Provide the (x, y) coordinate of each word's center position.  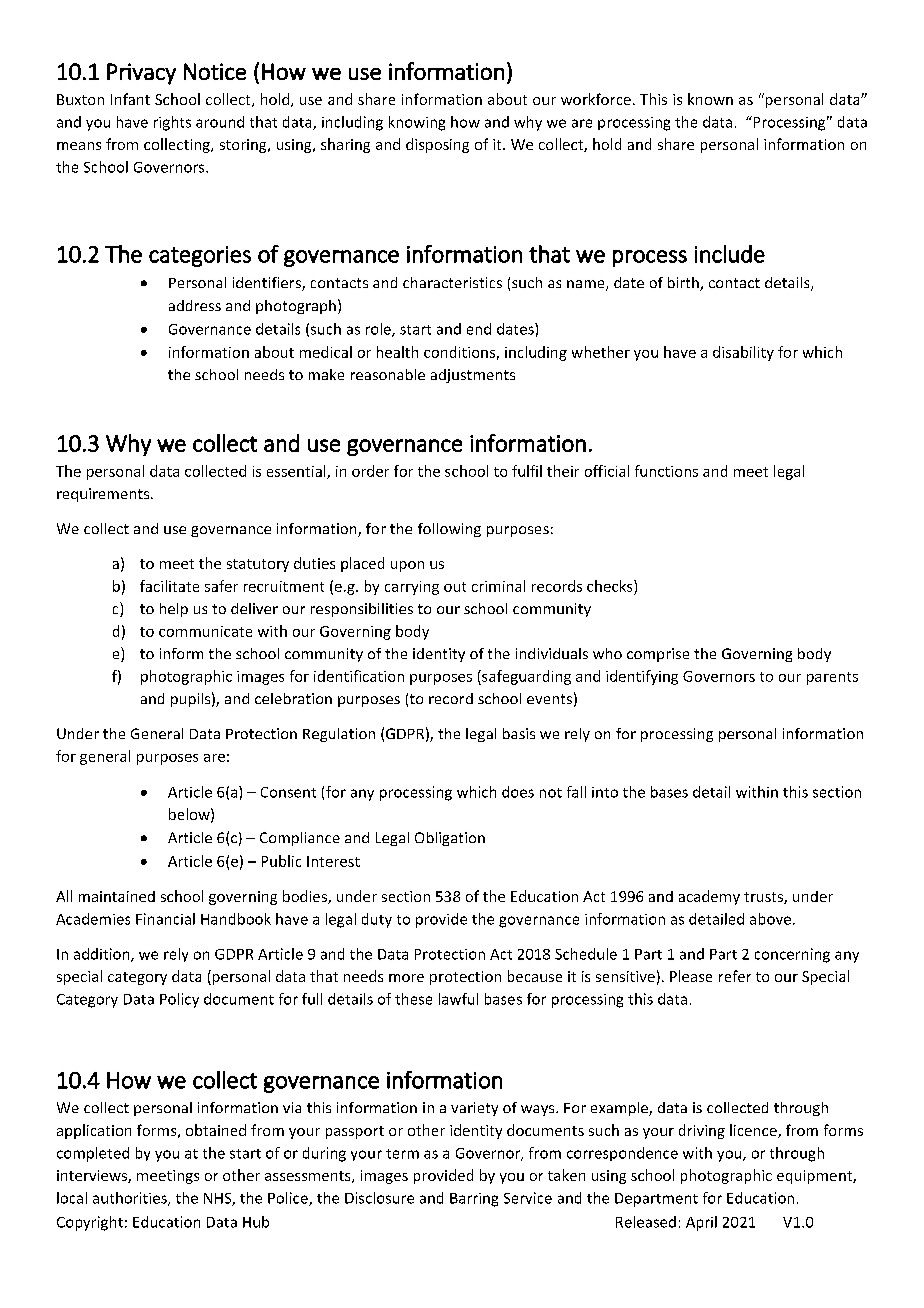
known (710, 99)
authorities (131, 1199)
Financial (165, 919)
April (701, 1223)
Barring (474, 1200)
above (770, 919)
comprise (658, 655)
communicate (205, 631)
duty (377, 920)
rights (172, 123)
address (195, 305)
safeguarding (525, 677)
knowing (417, 123)
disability (743, 353)
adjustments (473, 376)
